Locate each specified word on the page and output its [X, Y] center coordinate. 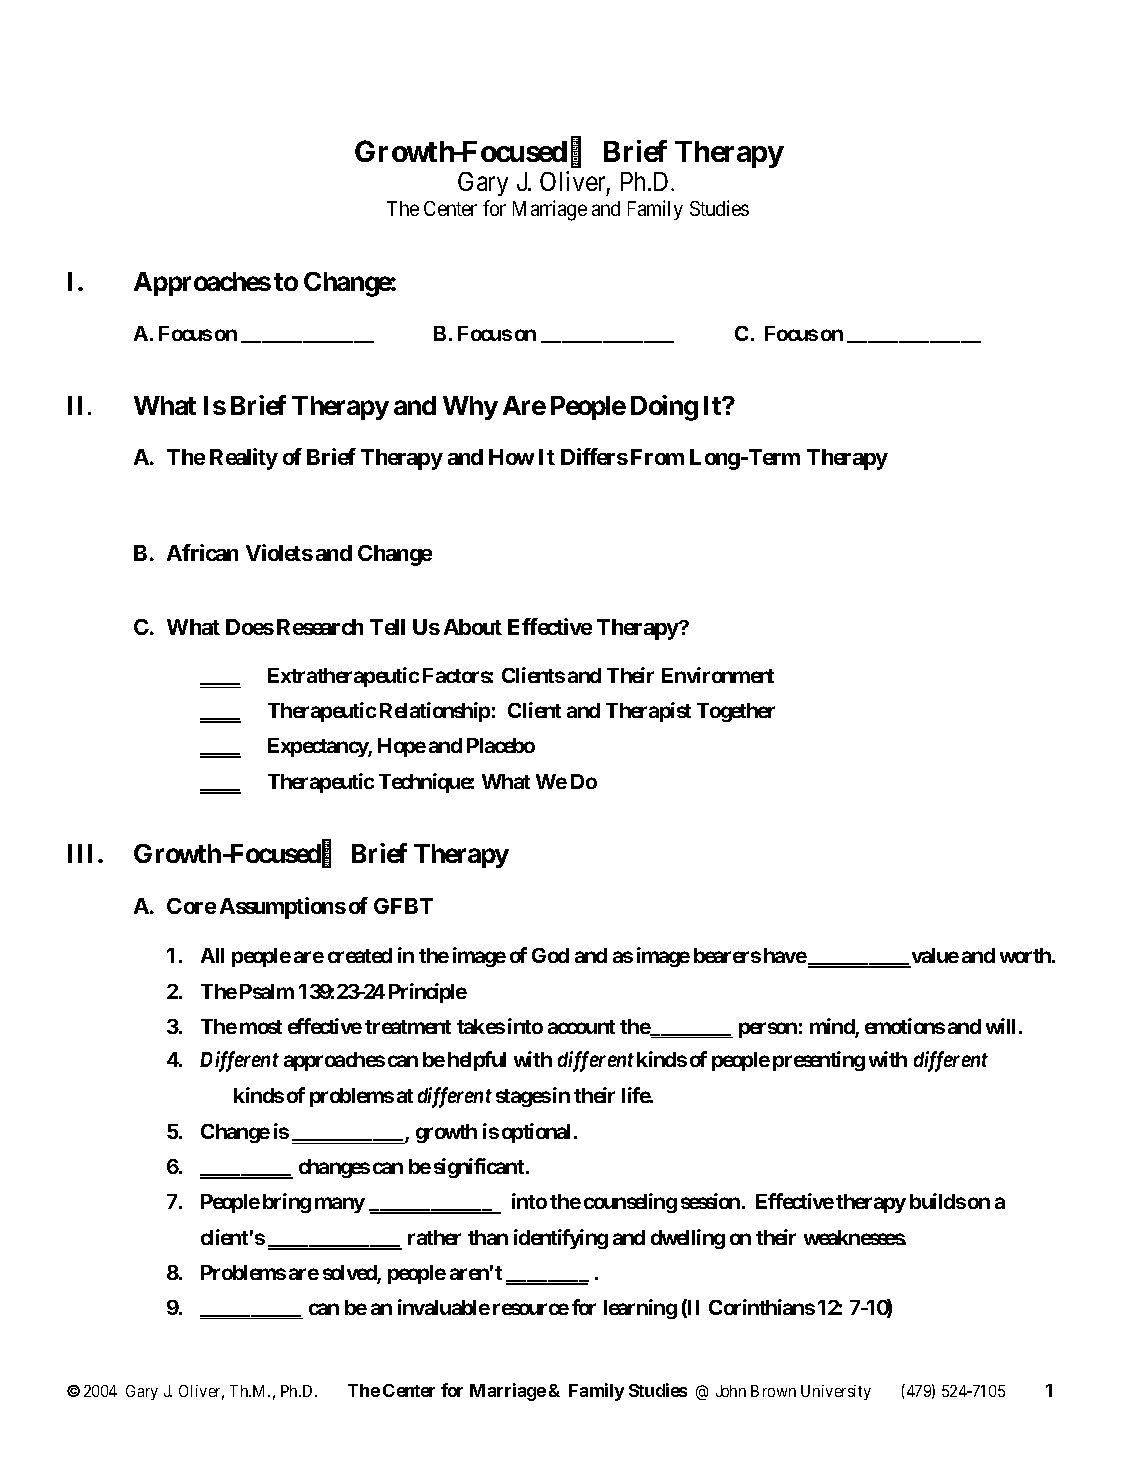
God [550, 955]
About [473, 627]
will [1003, 1026]
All [212, 955]
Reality [244, 459]
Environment [718, 675]
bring [287, 1203]
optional [538, 1133]
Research [320, 627]
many [340, 1205]
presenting [819, 1061]
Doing [664, 408]
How [511, 457]
